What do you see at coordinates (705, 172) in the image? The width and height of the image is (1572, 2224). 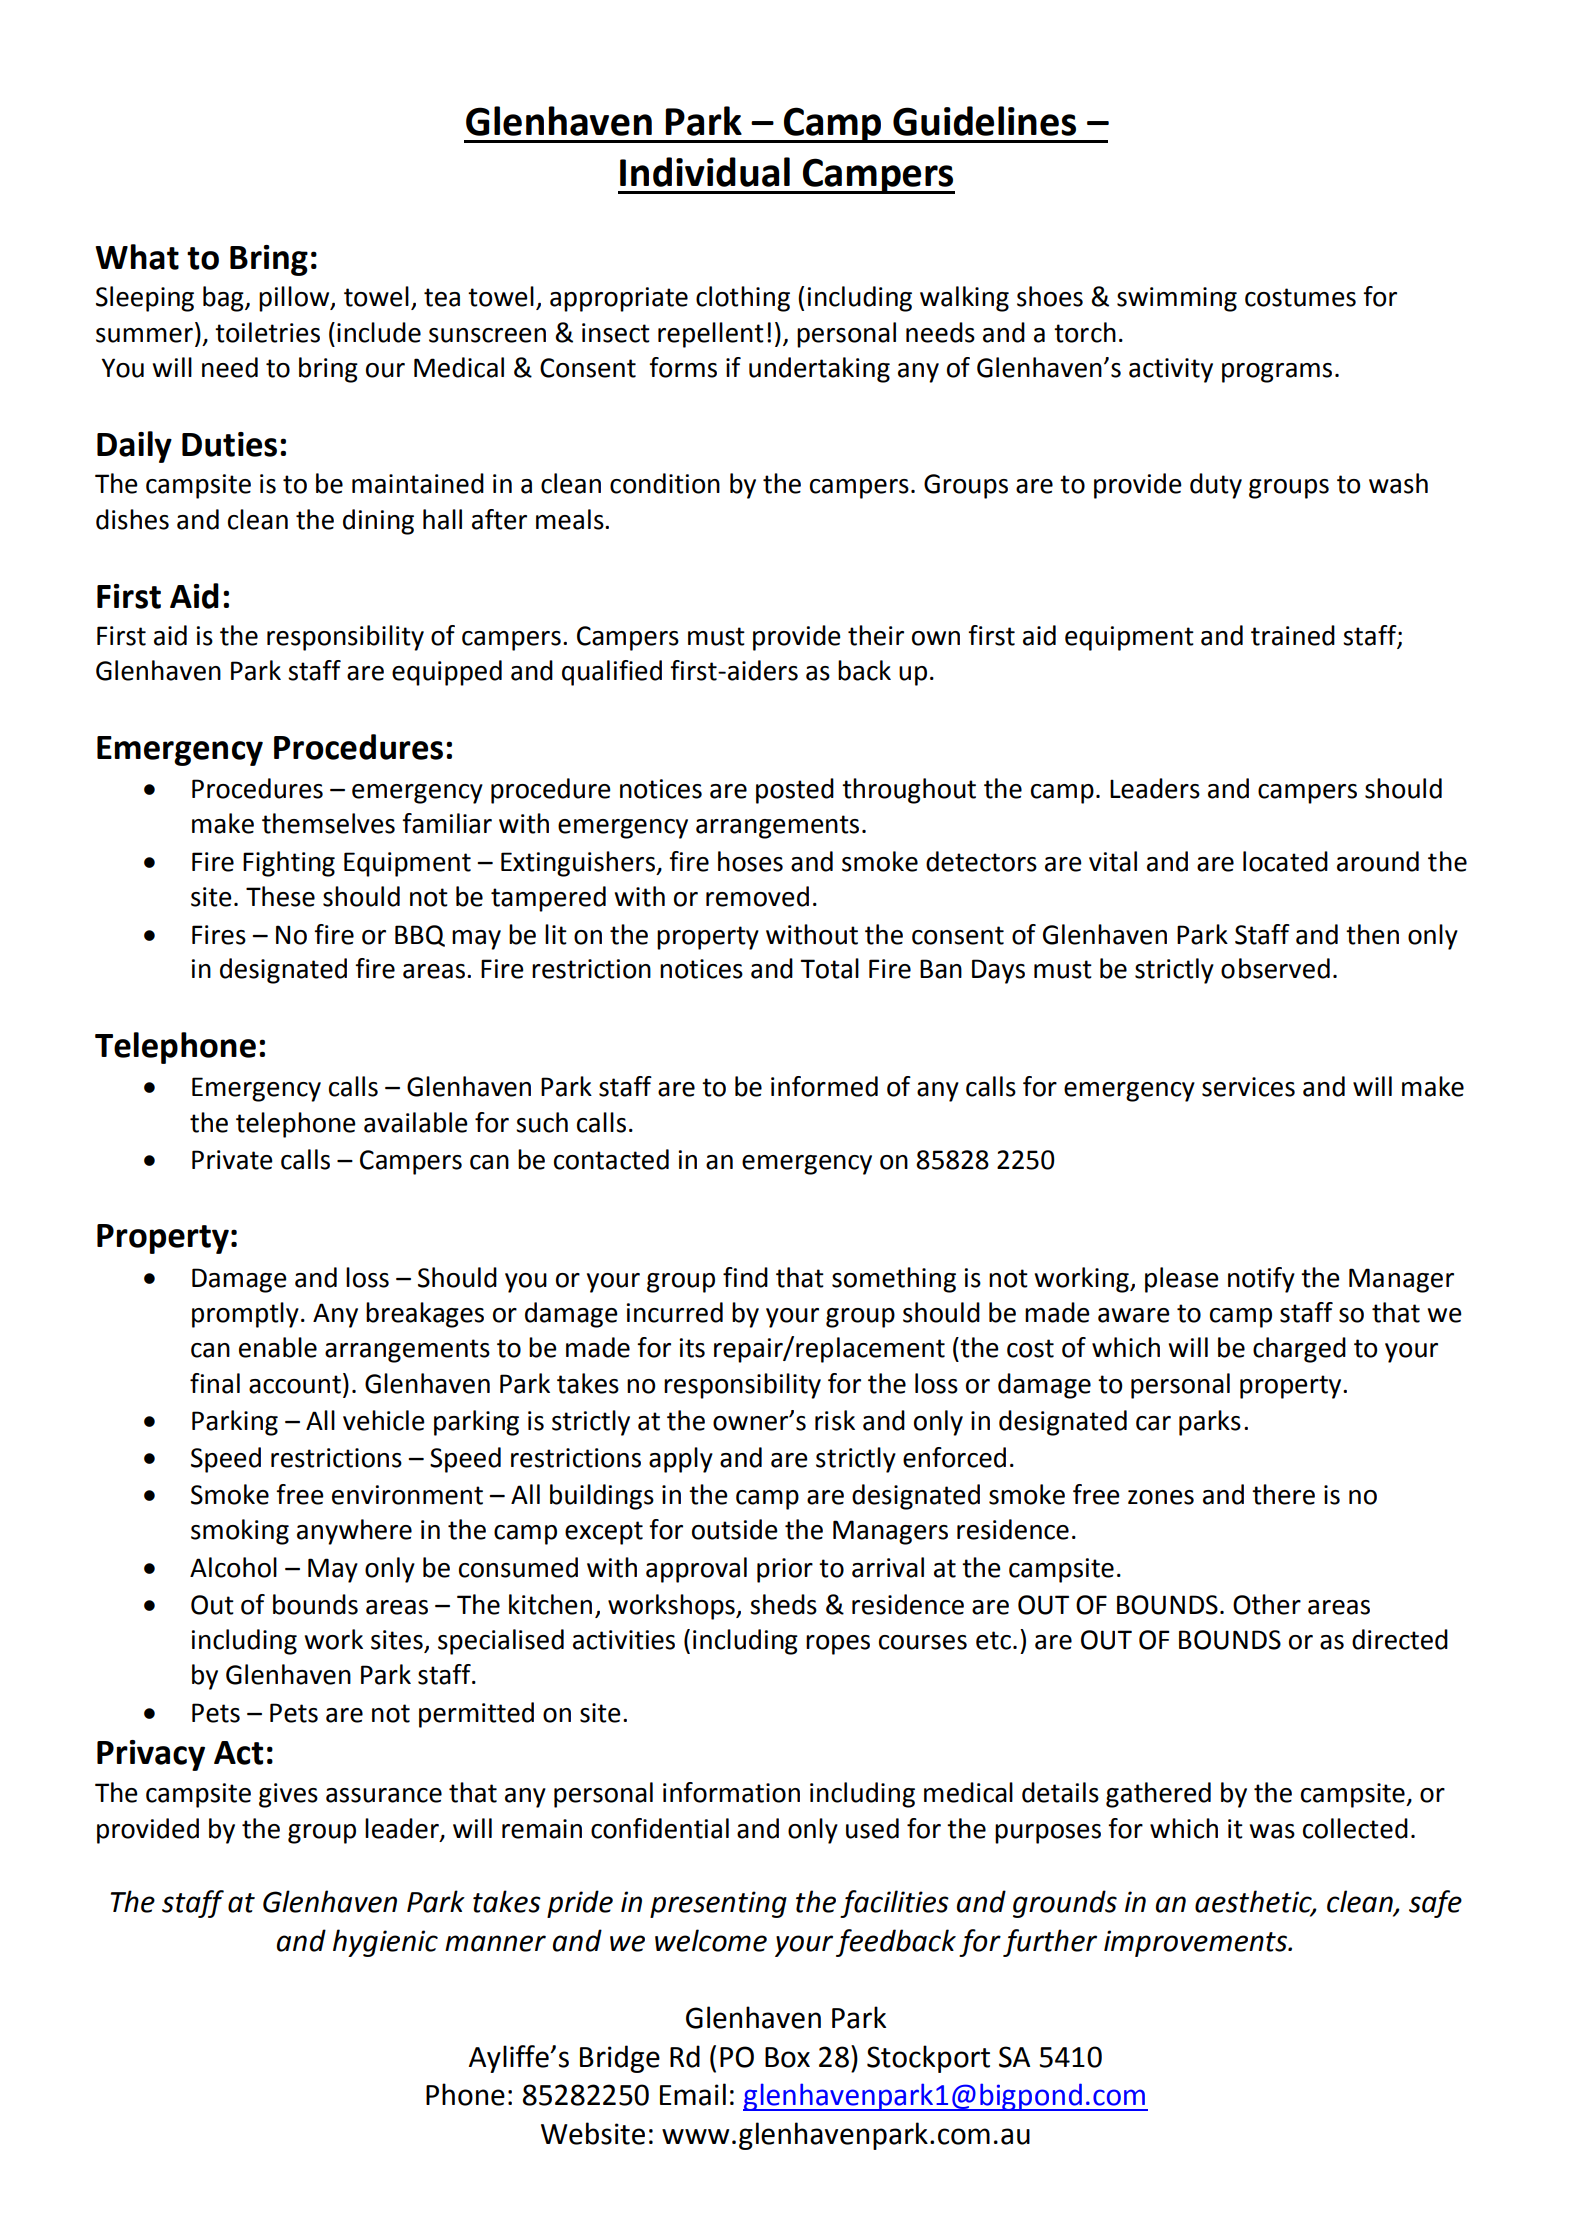 I see `Individual` at bounding box center [705, 172].
